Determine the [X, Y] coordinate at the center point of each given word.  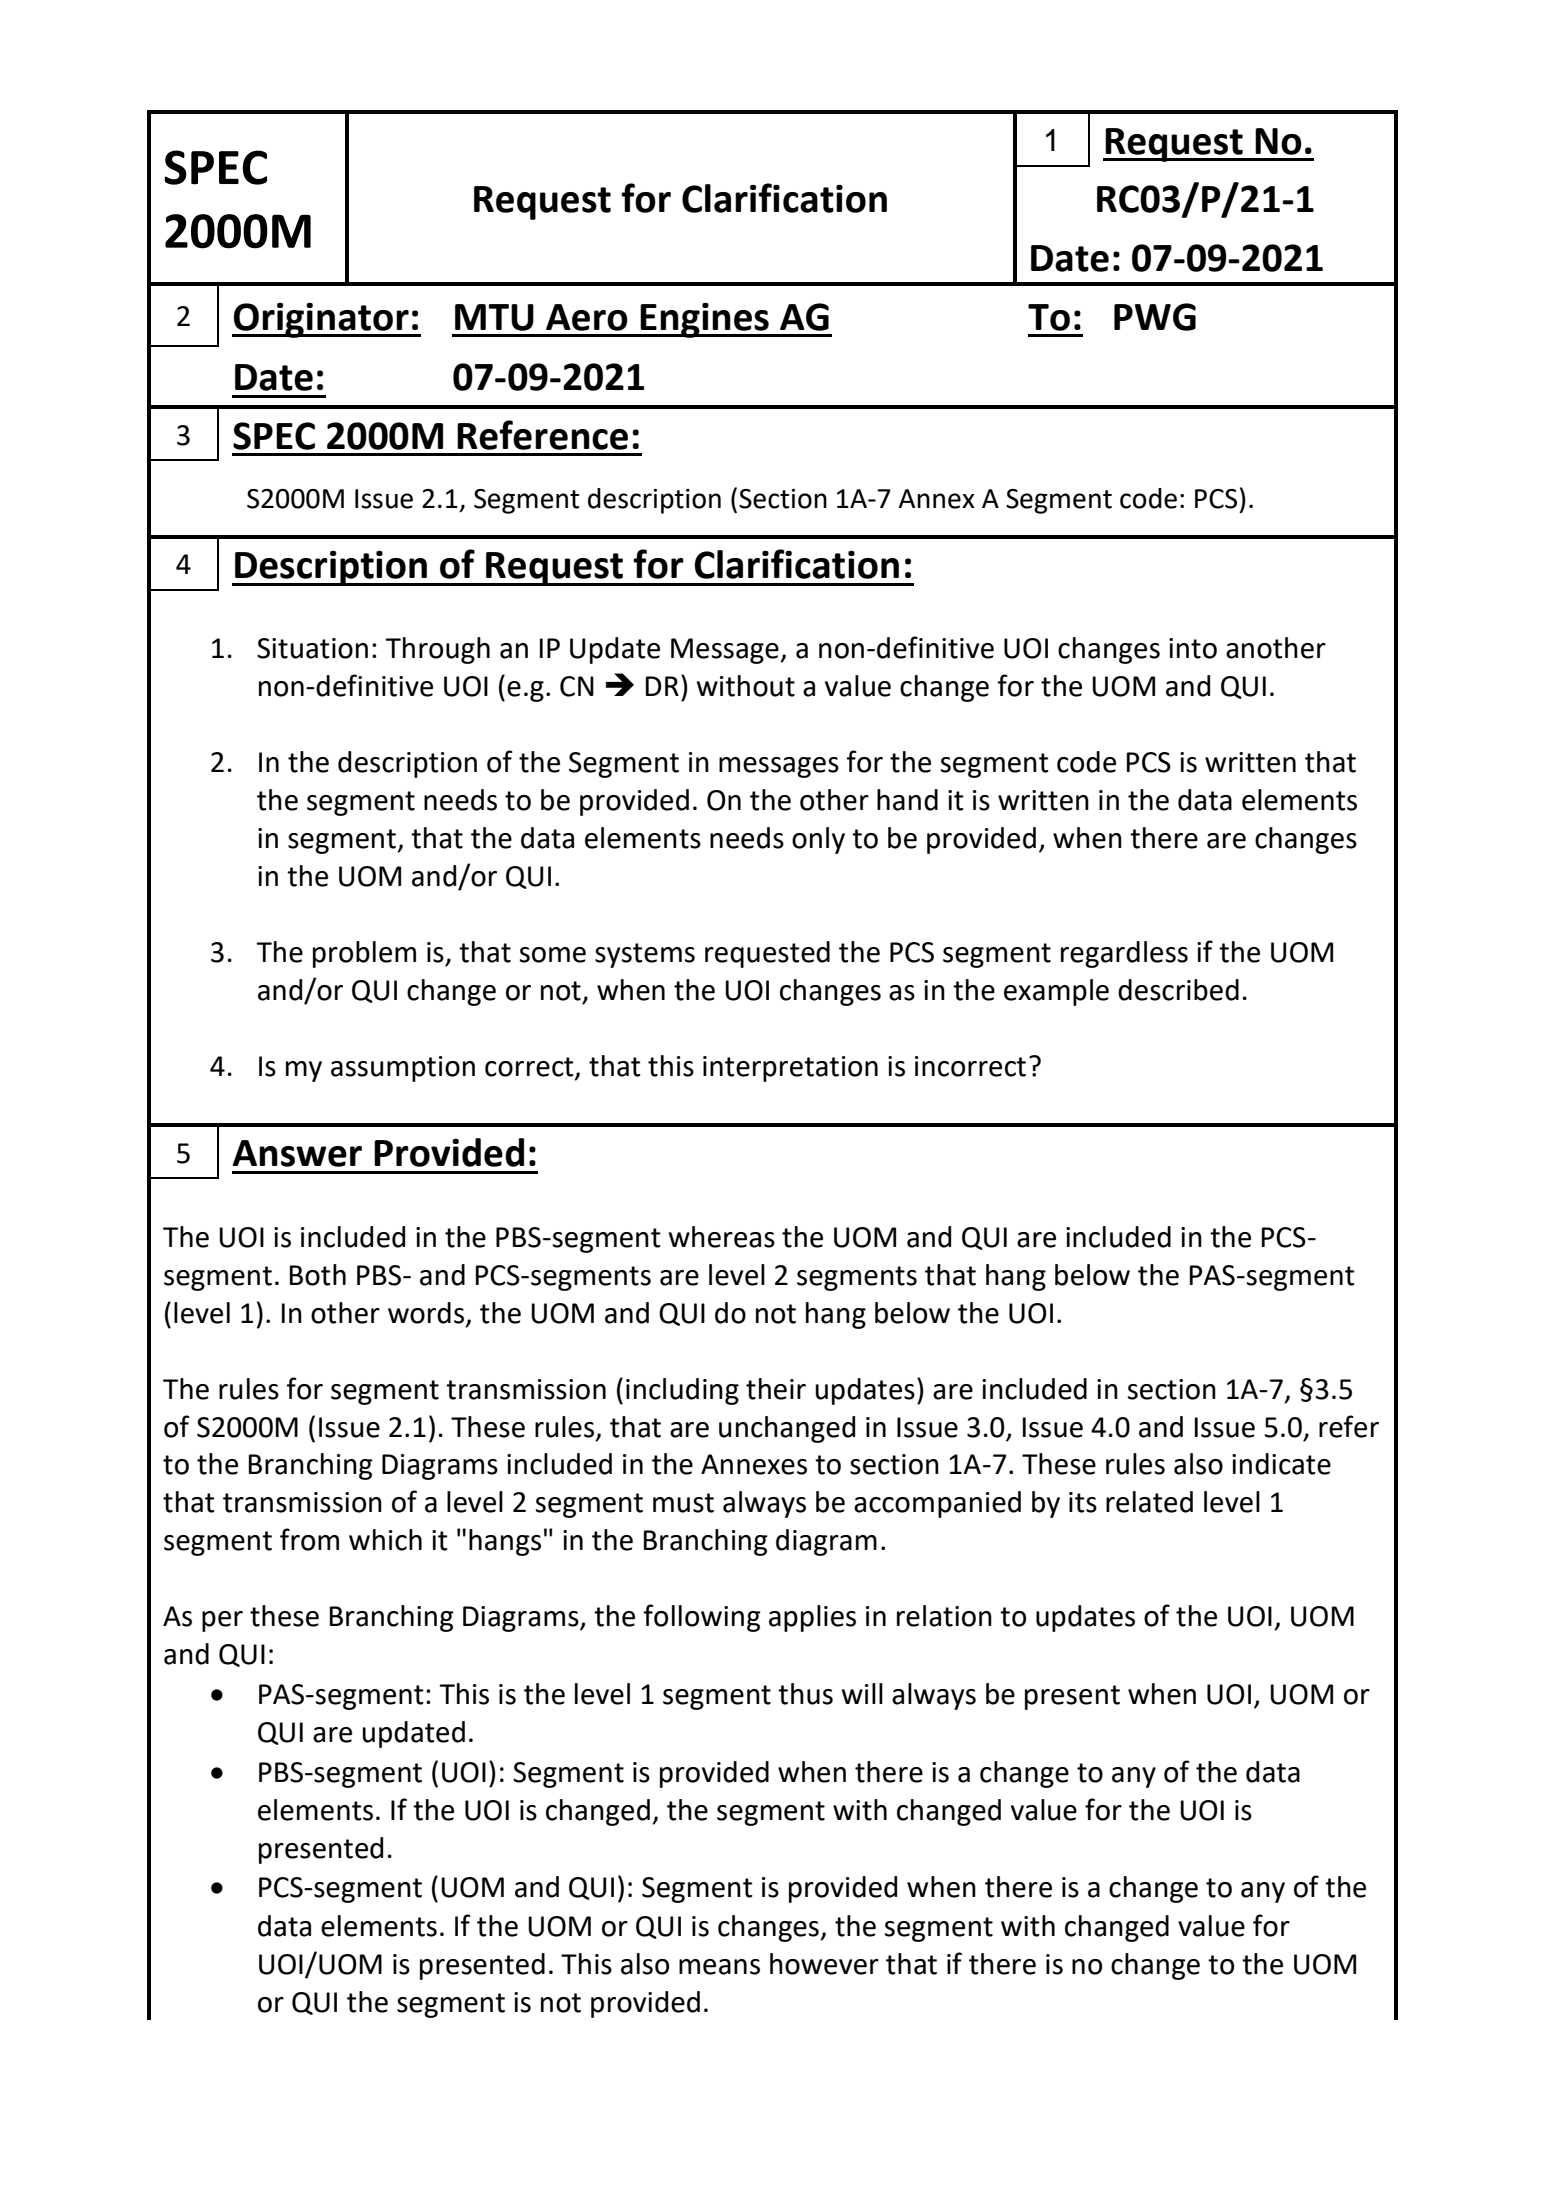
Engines [704, 320]
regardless [1124, 954]
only [818, 840]
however [824, 1964]
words [426, 1313]
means [719, 1967]
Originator [321, 320]
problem [364, 954]
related [1149, 1502]
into [1193, 648]
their [776, 1389]
